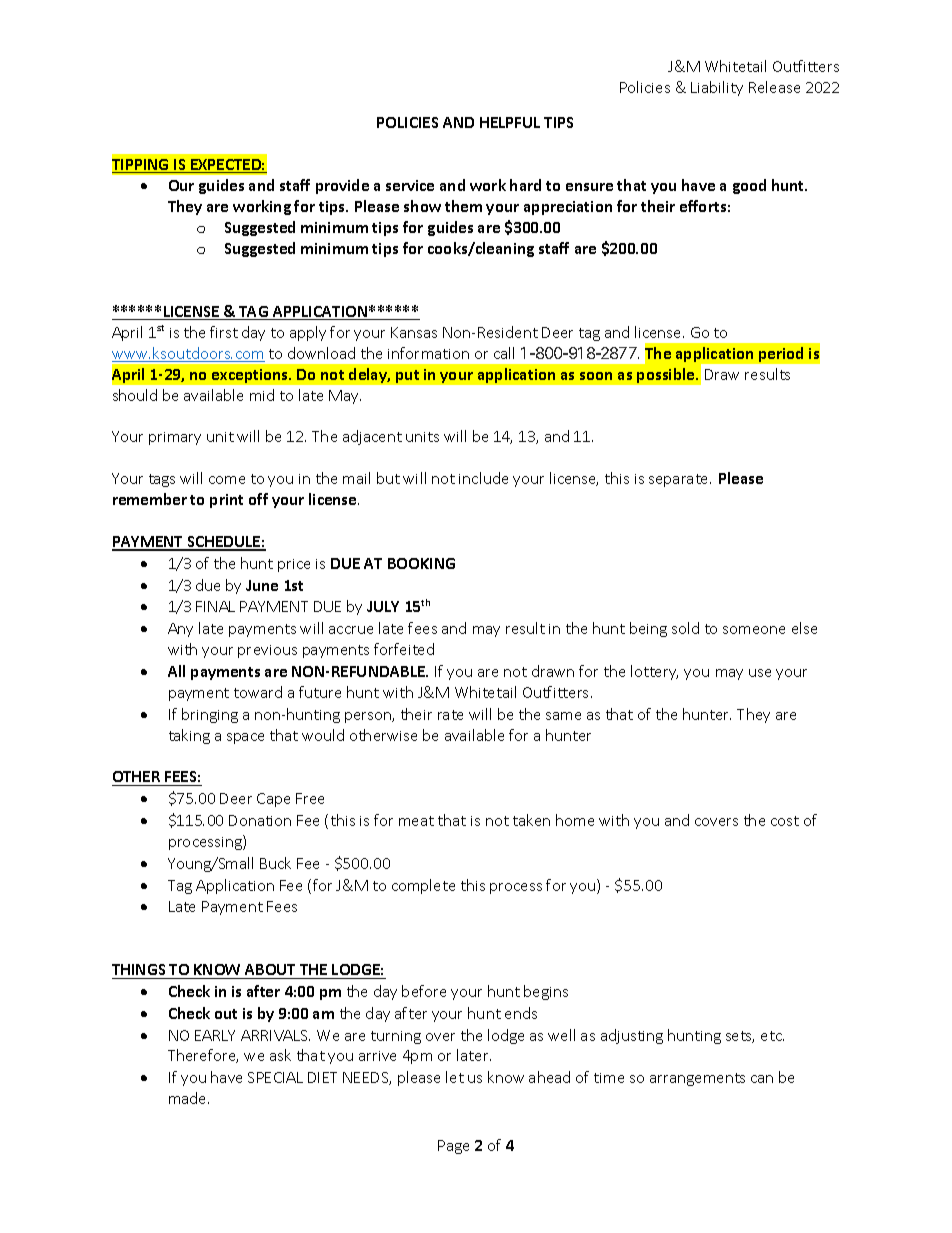 This image has width=952, height=1233. I want to click on exceptions, so click(251, 376).
